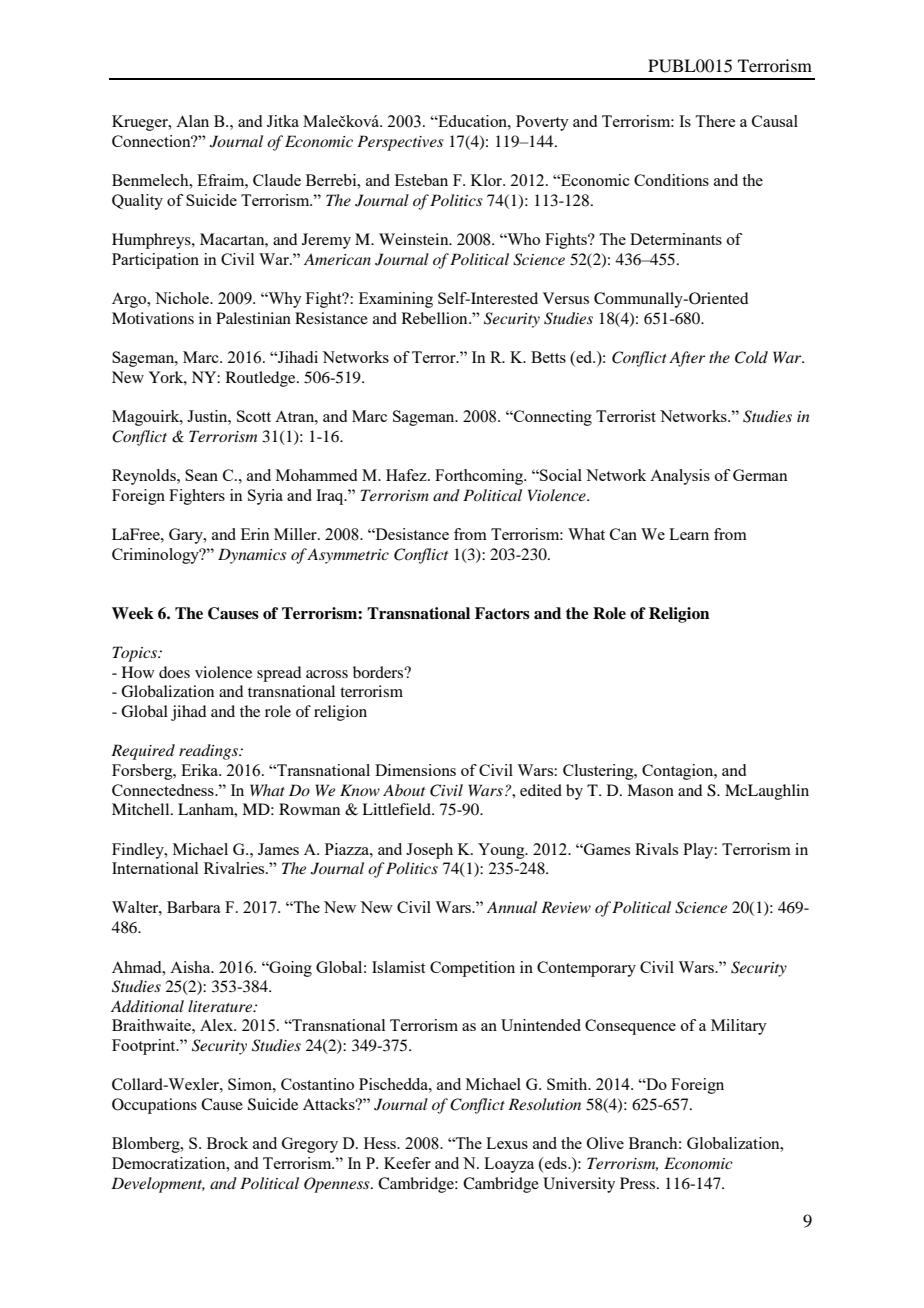  What do you see at coordinates (687, 359) in the screenshot?
I see `After` at bounding box center [687, 359].
